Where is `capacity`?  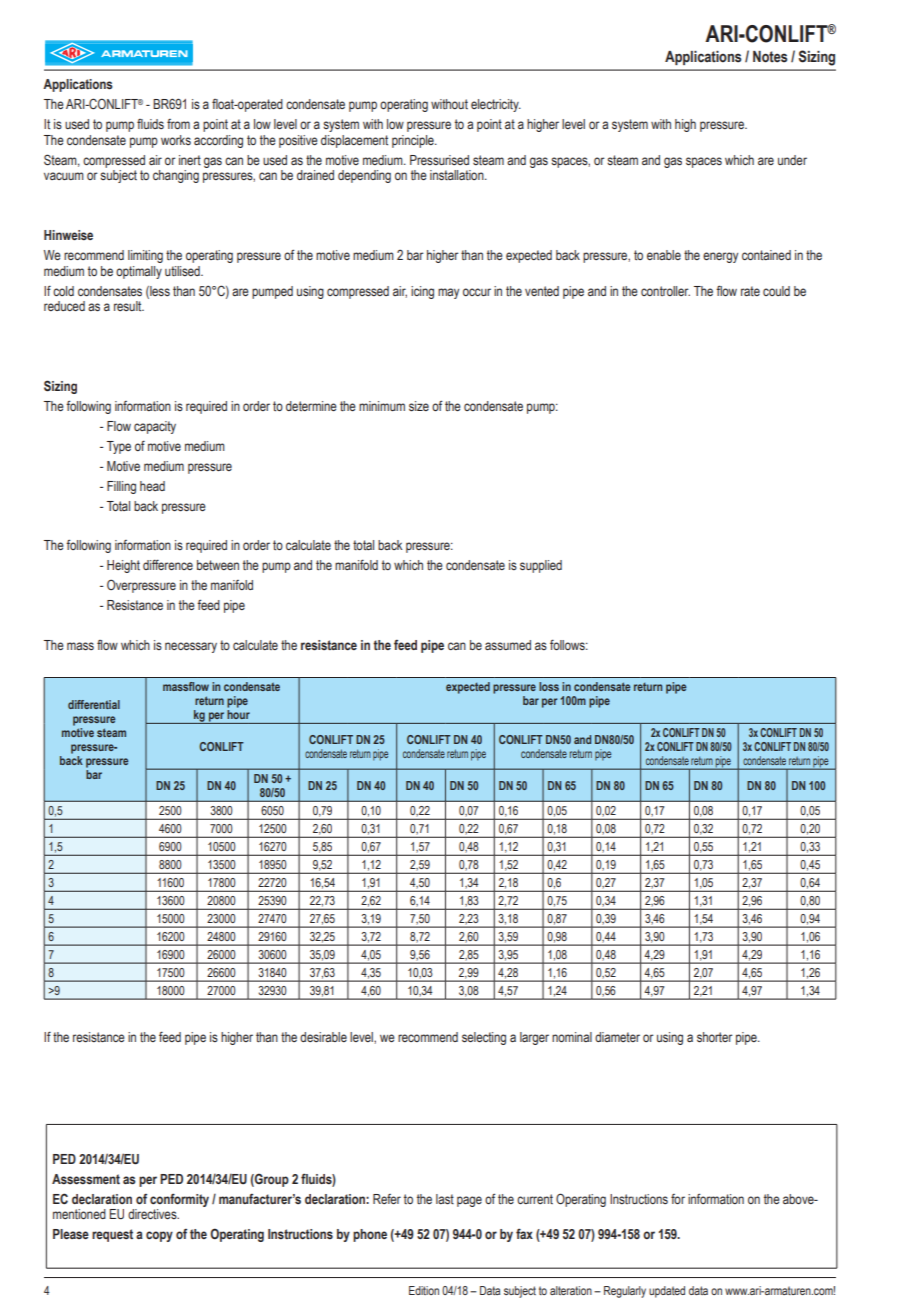
capacity is located at coordinates (155, 427).
